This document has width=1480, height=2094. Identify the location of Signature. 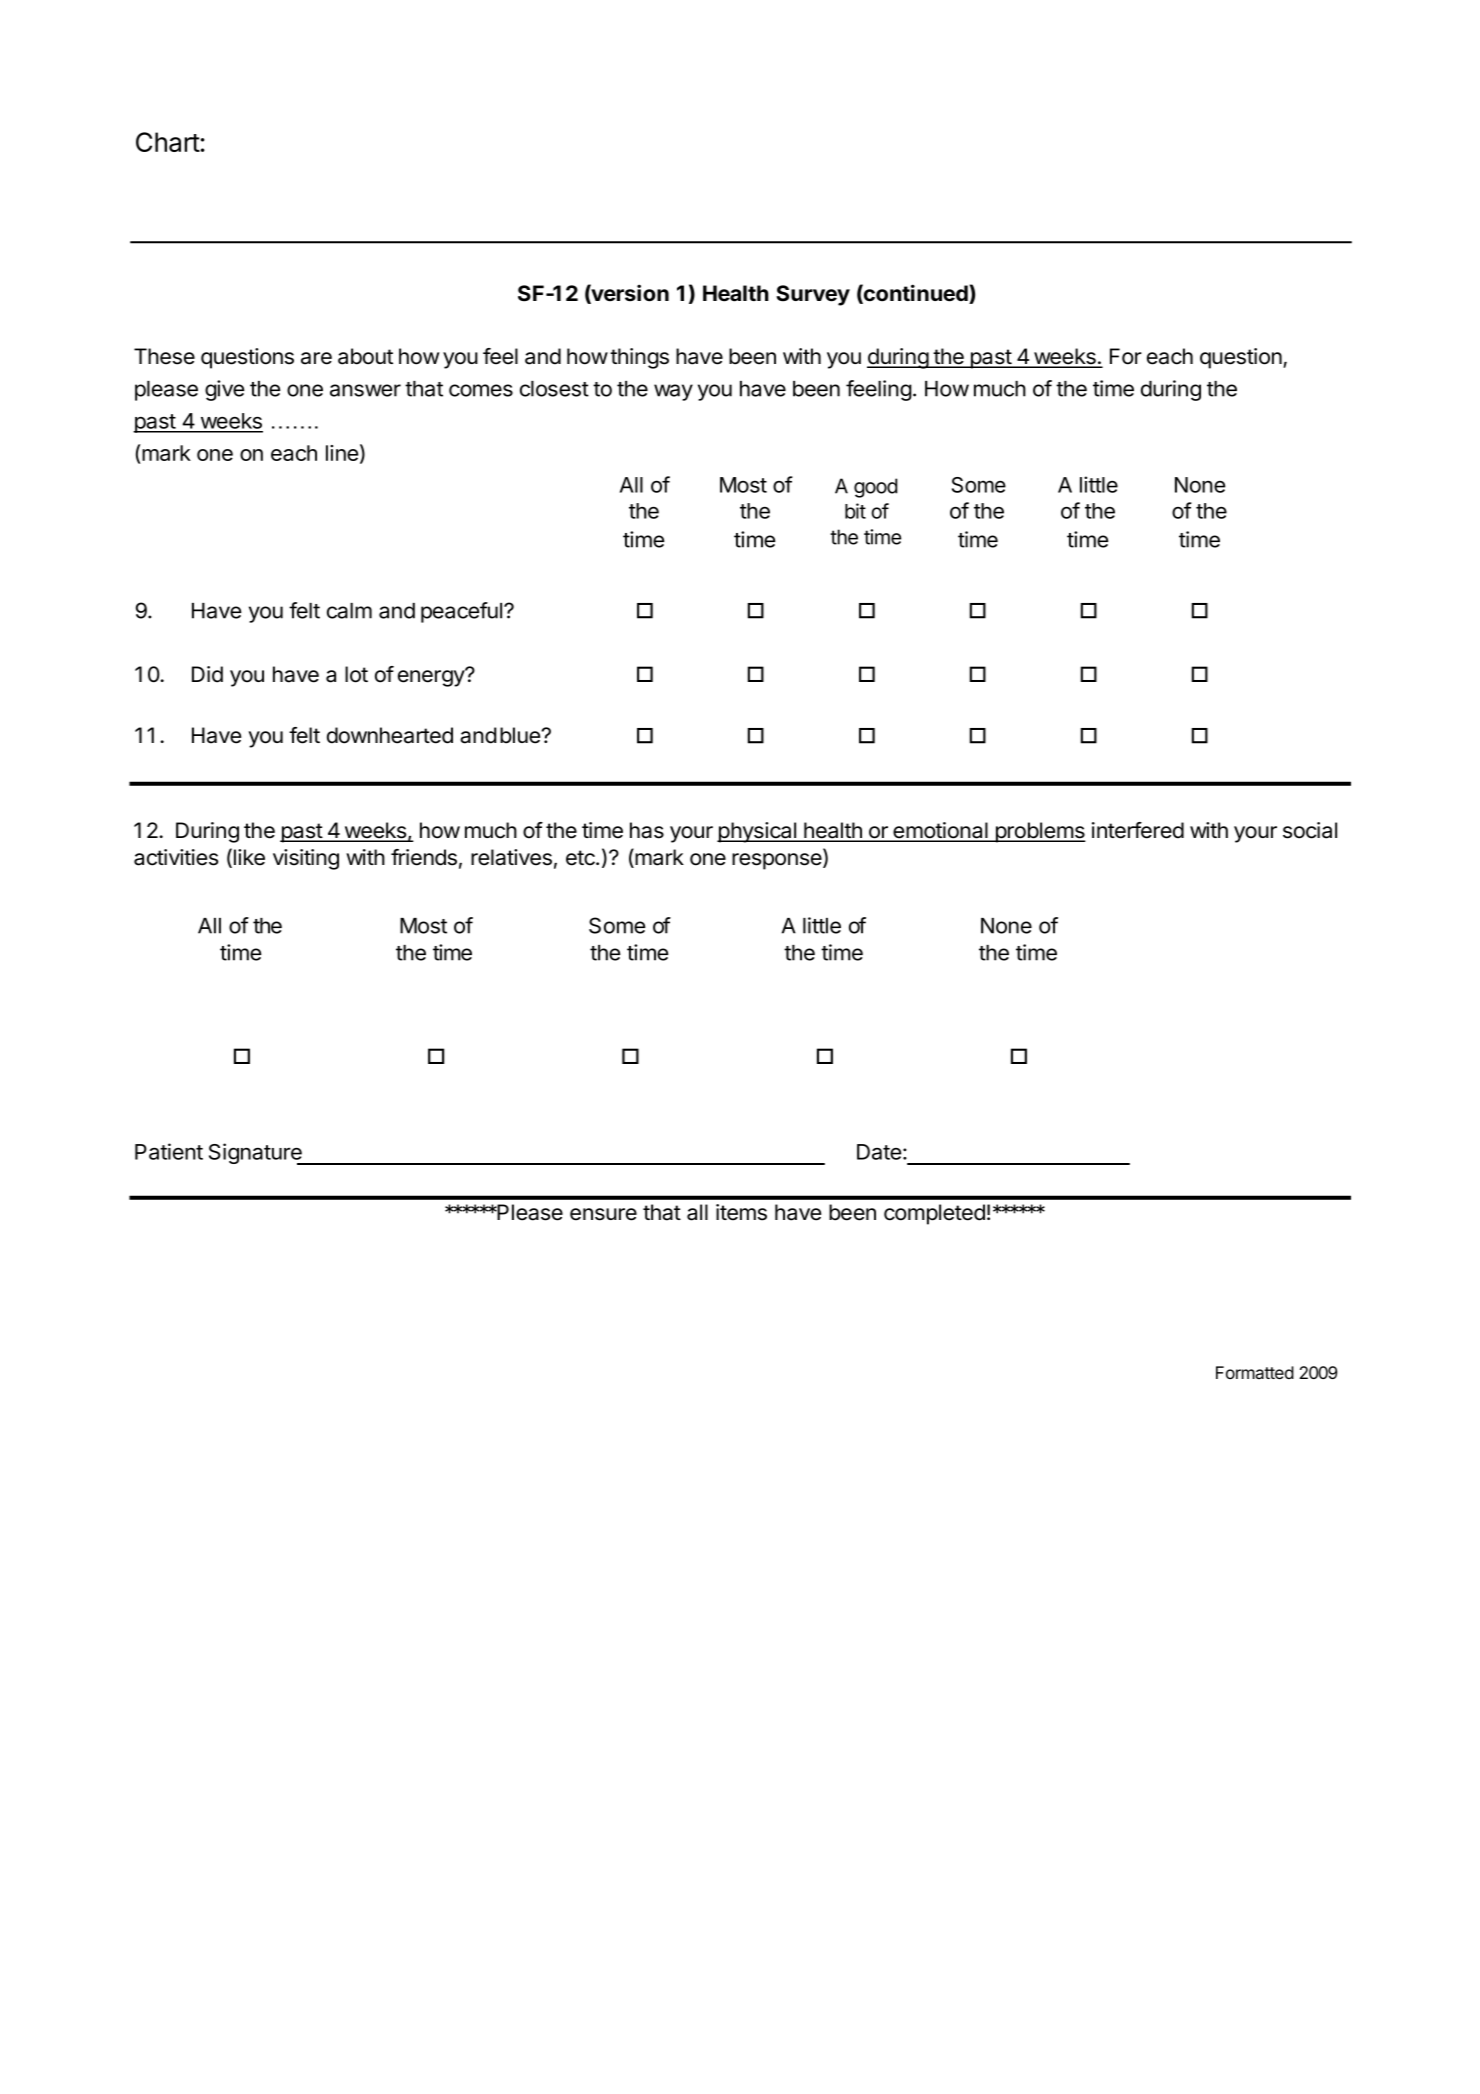
(256, 1154).
